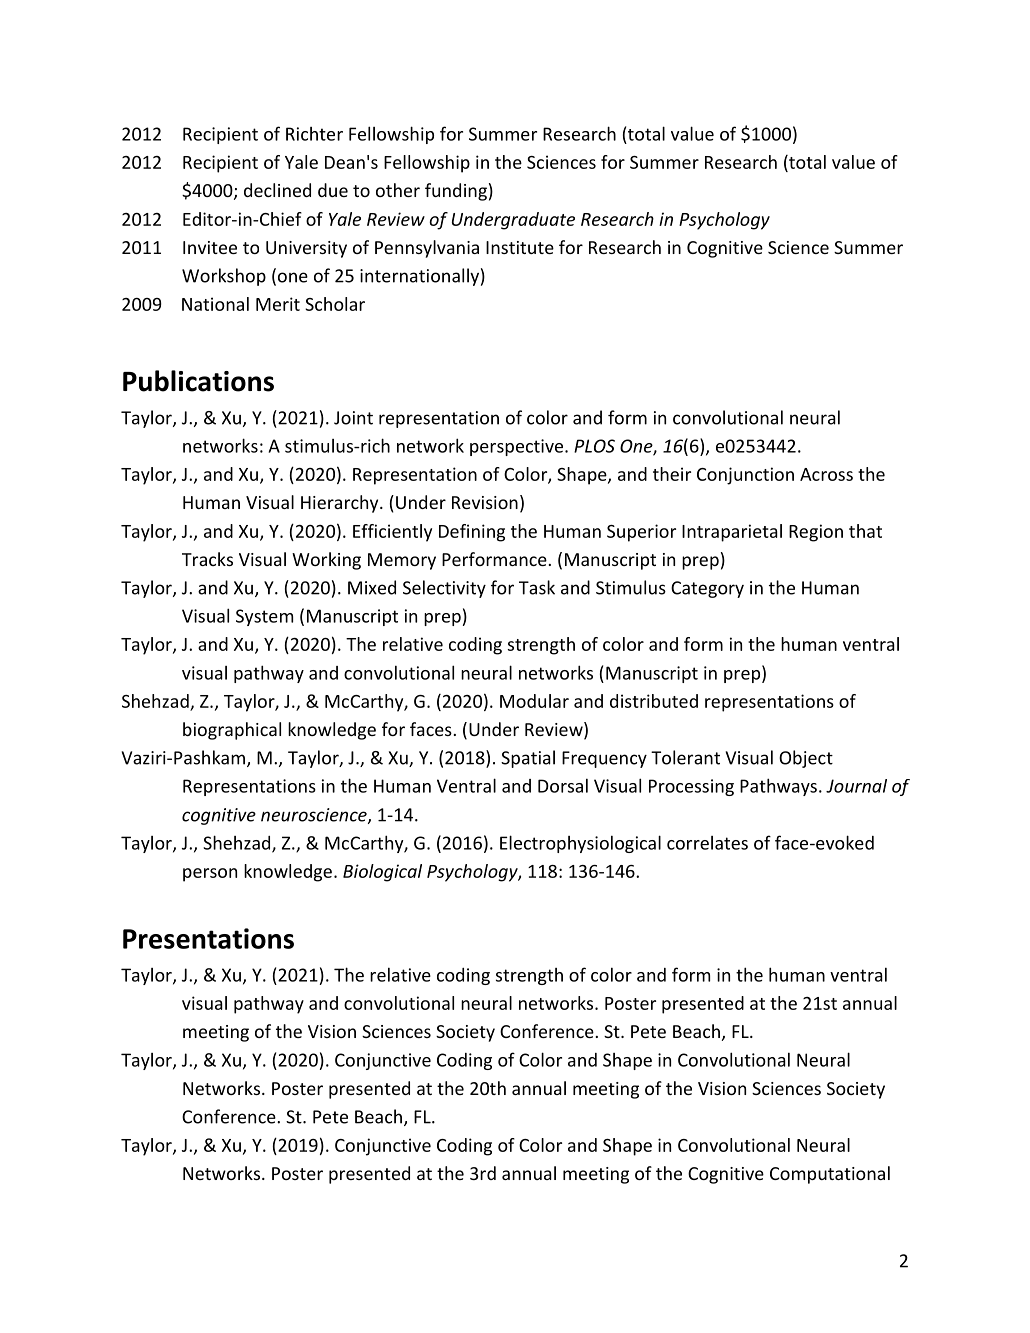 This screenshot has width=1030, height=1333. Describe the element at coordinates (520, 247) in the screenshot. I see `Institute` at that location.
